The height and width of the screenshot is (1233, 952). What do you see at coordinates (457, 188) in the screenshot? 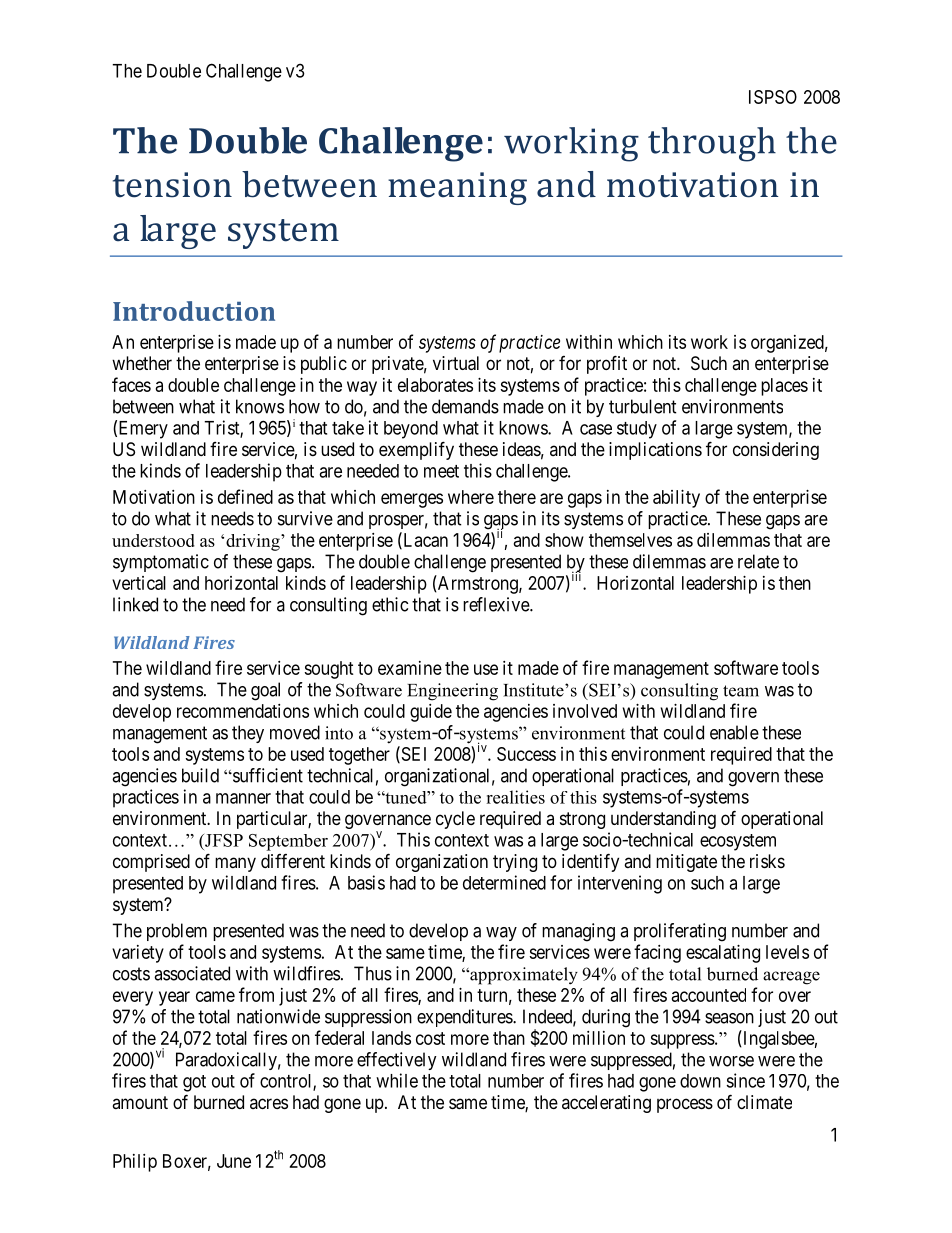
I see `meaning` at bounding box center [457, 188].
